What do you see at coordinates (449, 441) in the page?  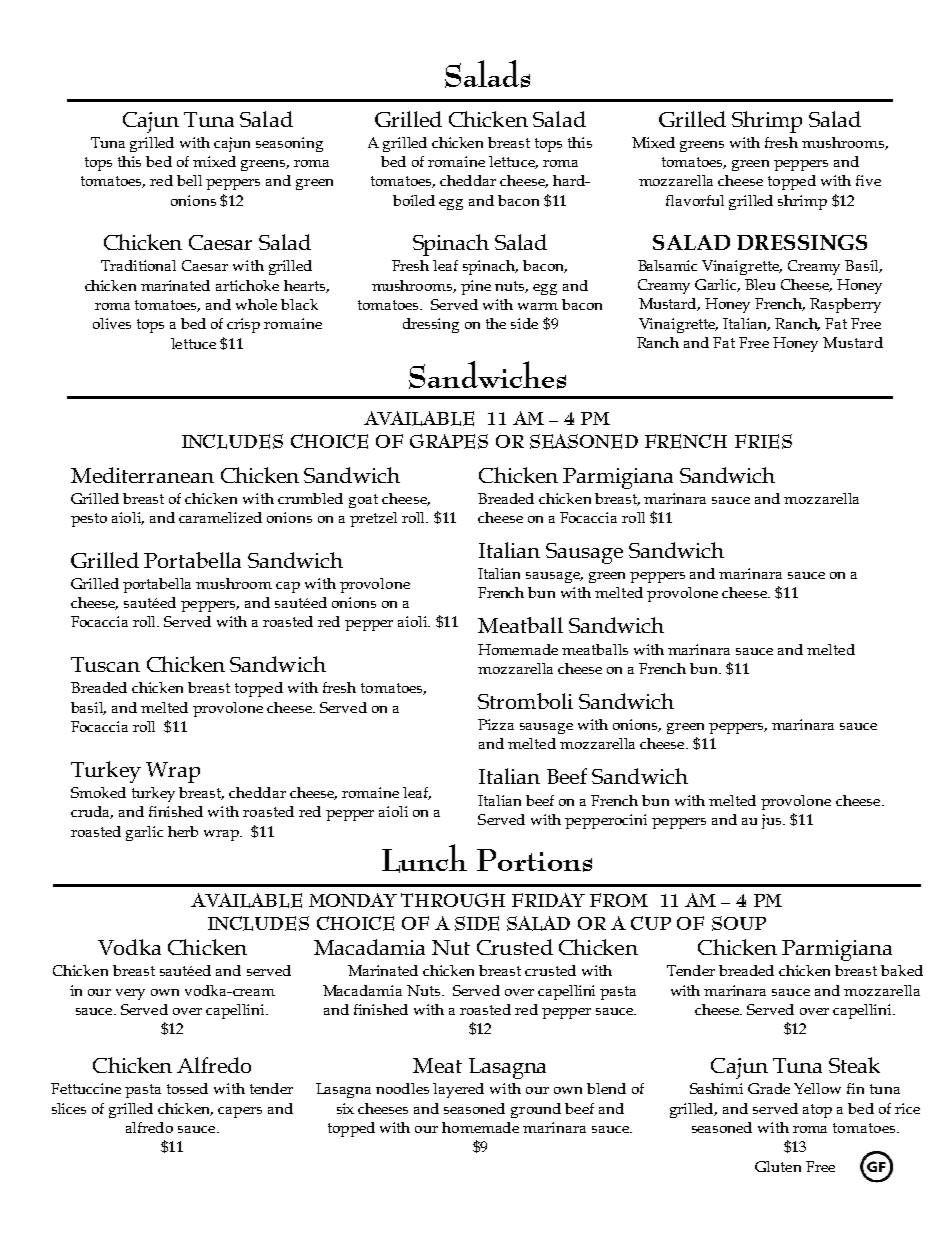 I see `GRAPES` at bounding box center [449, 441].
